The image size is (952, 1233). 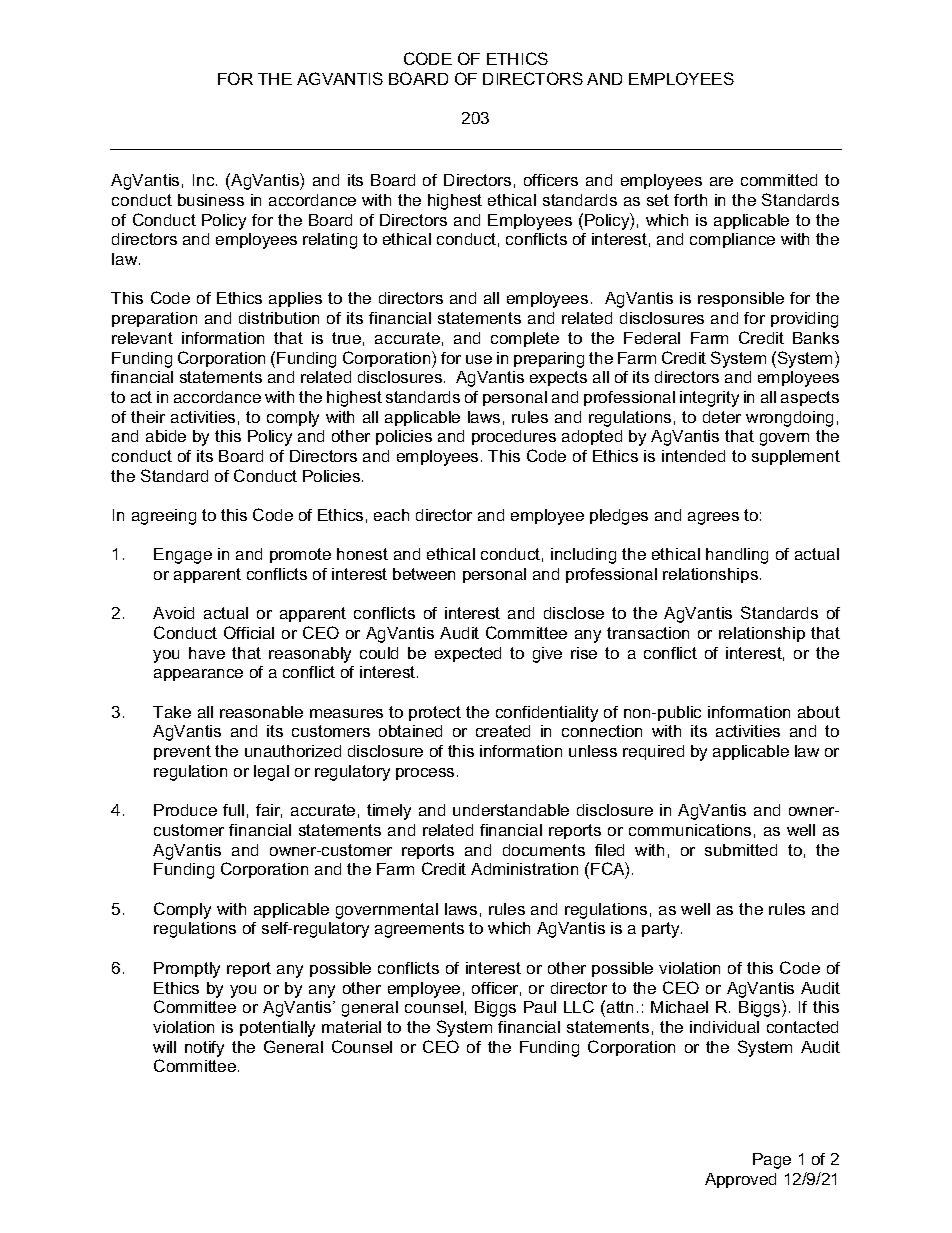 I want to click on process, so click(x=425, y=774).
